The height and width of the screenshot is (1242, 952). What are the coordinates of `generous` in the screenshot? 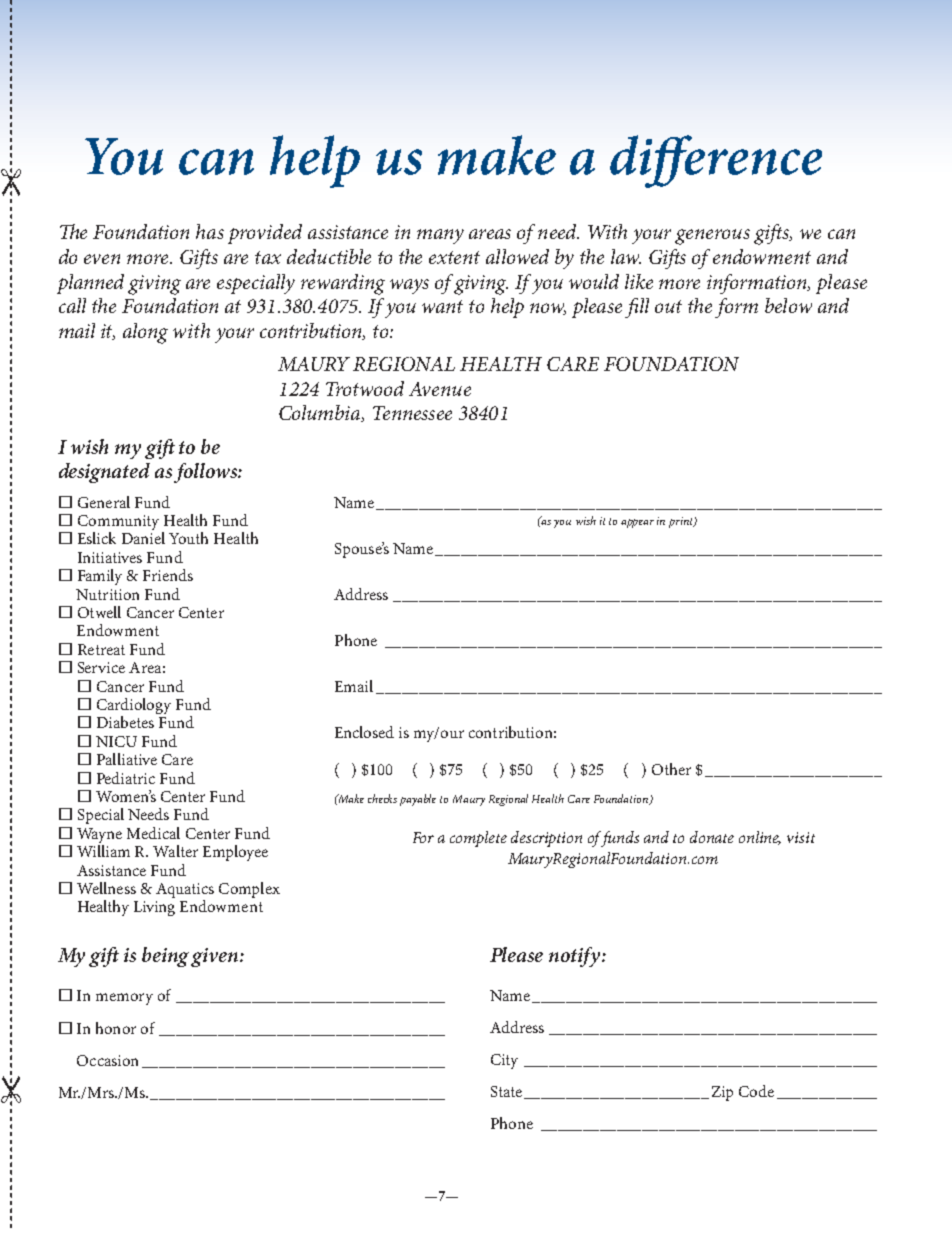 It's located at (712, 237).
